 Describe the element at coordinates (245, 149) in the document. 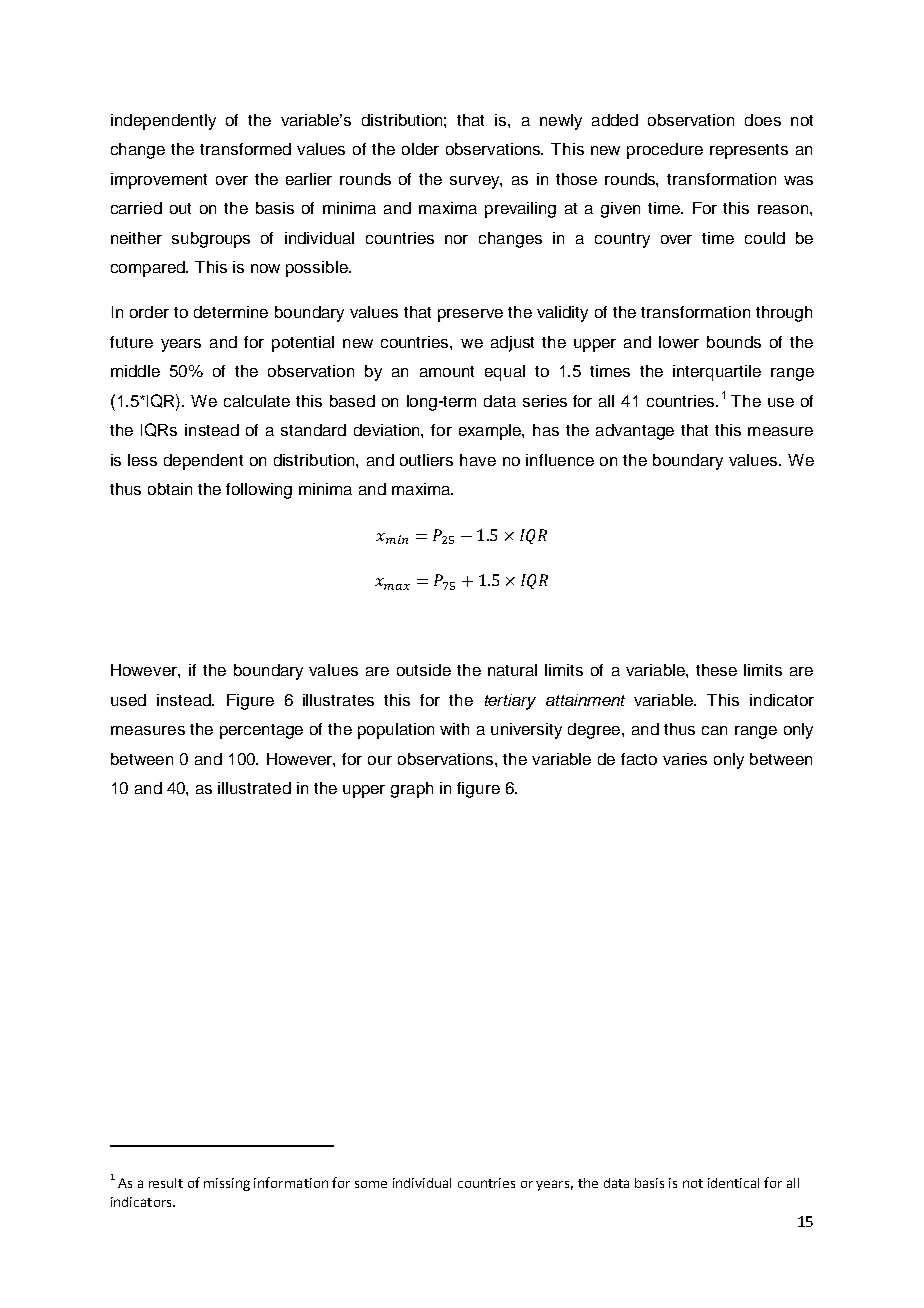

I see `transformed` at that location.
